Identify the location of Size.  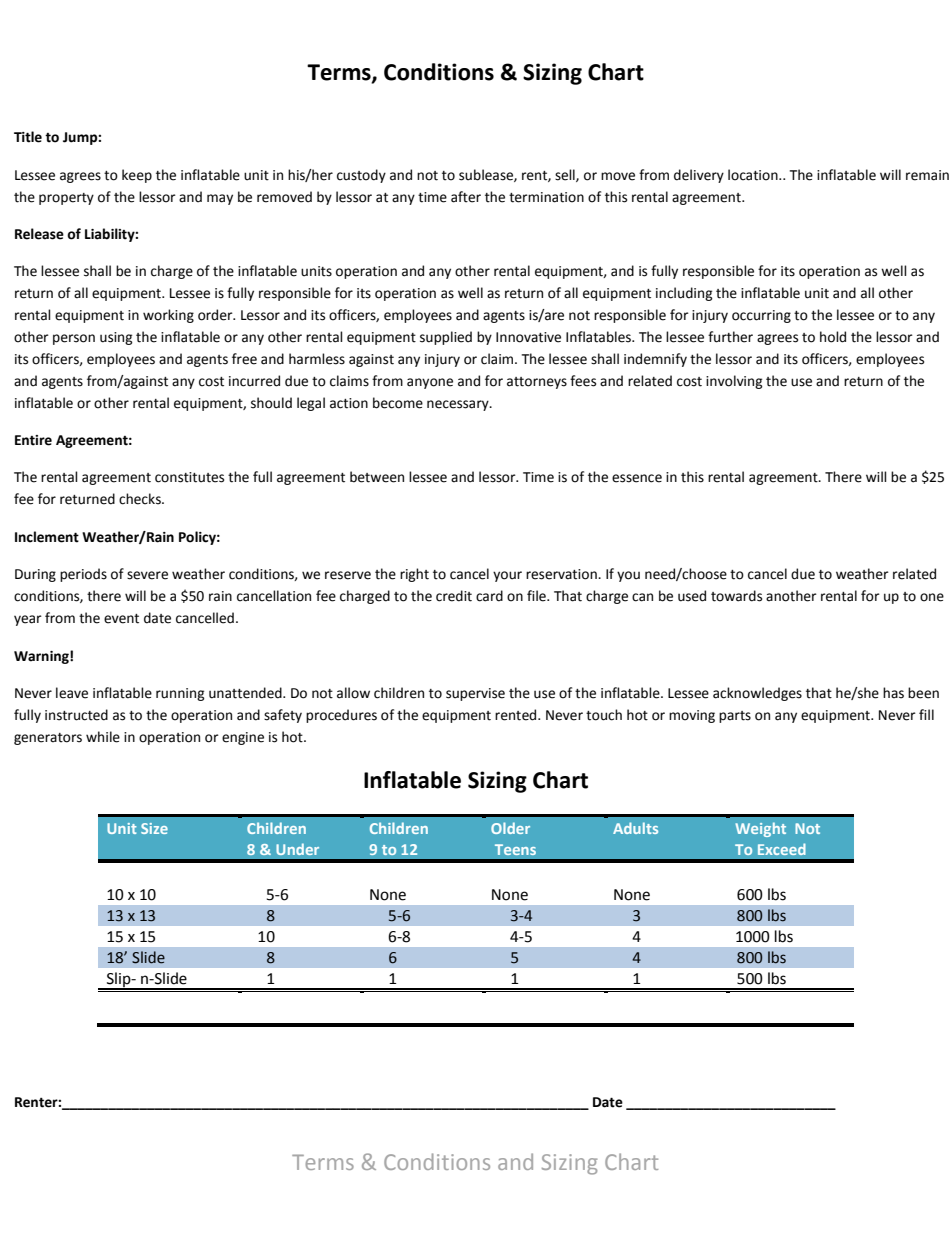
(154, 828).
